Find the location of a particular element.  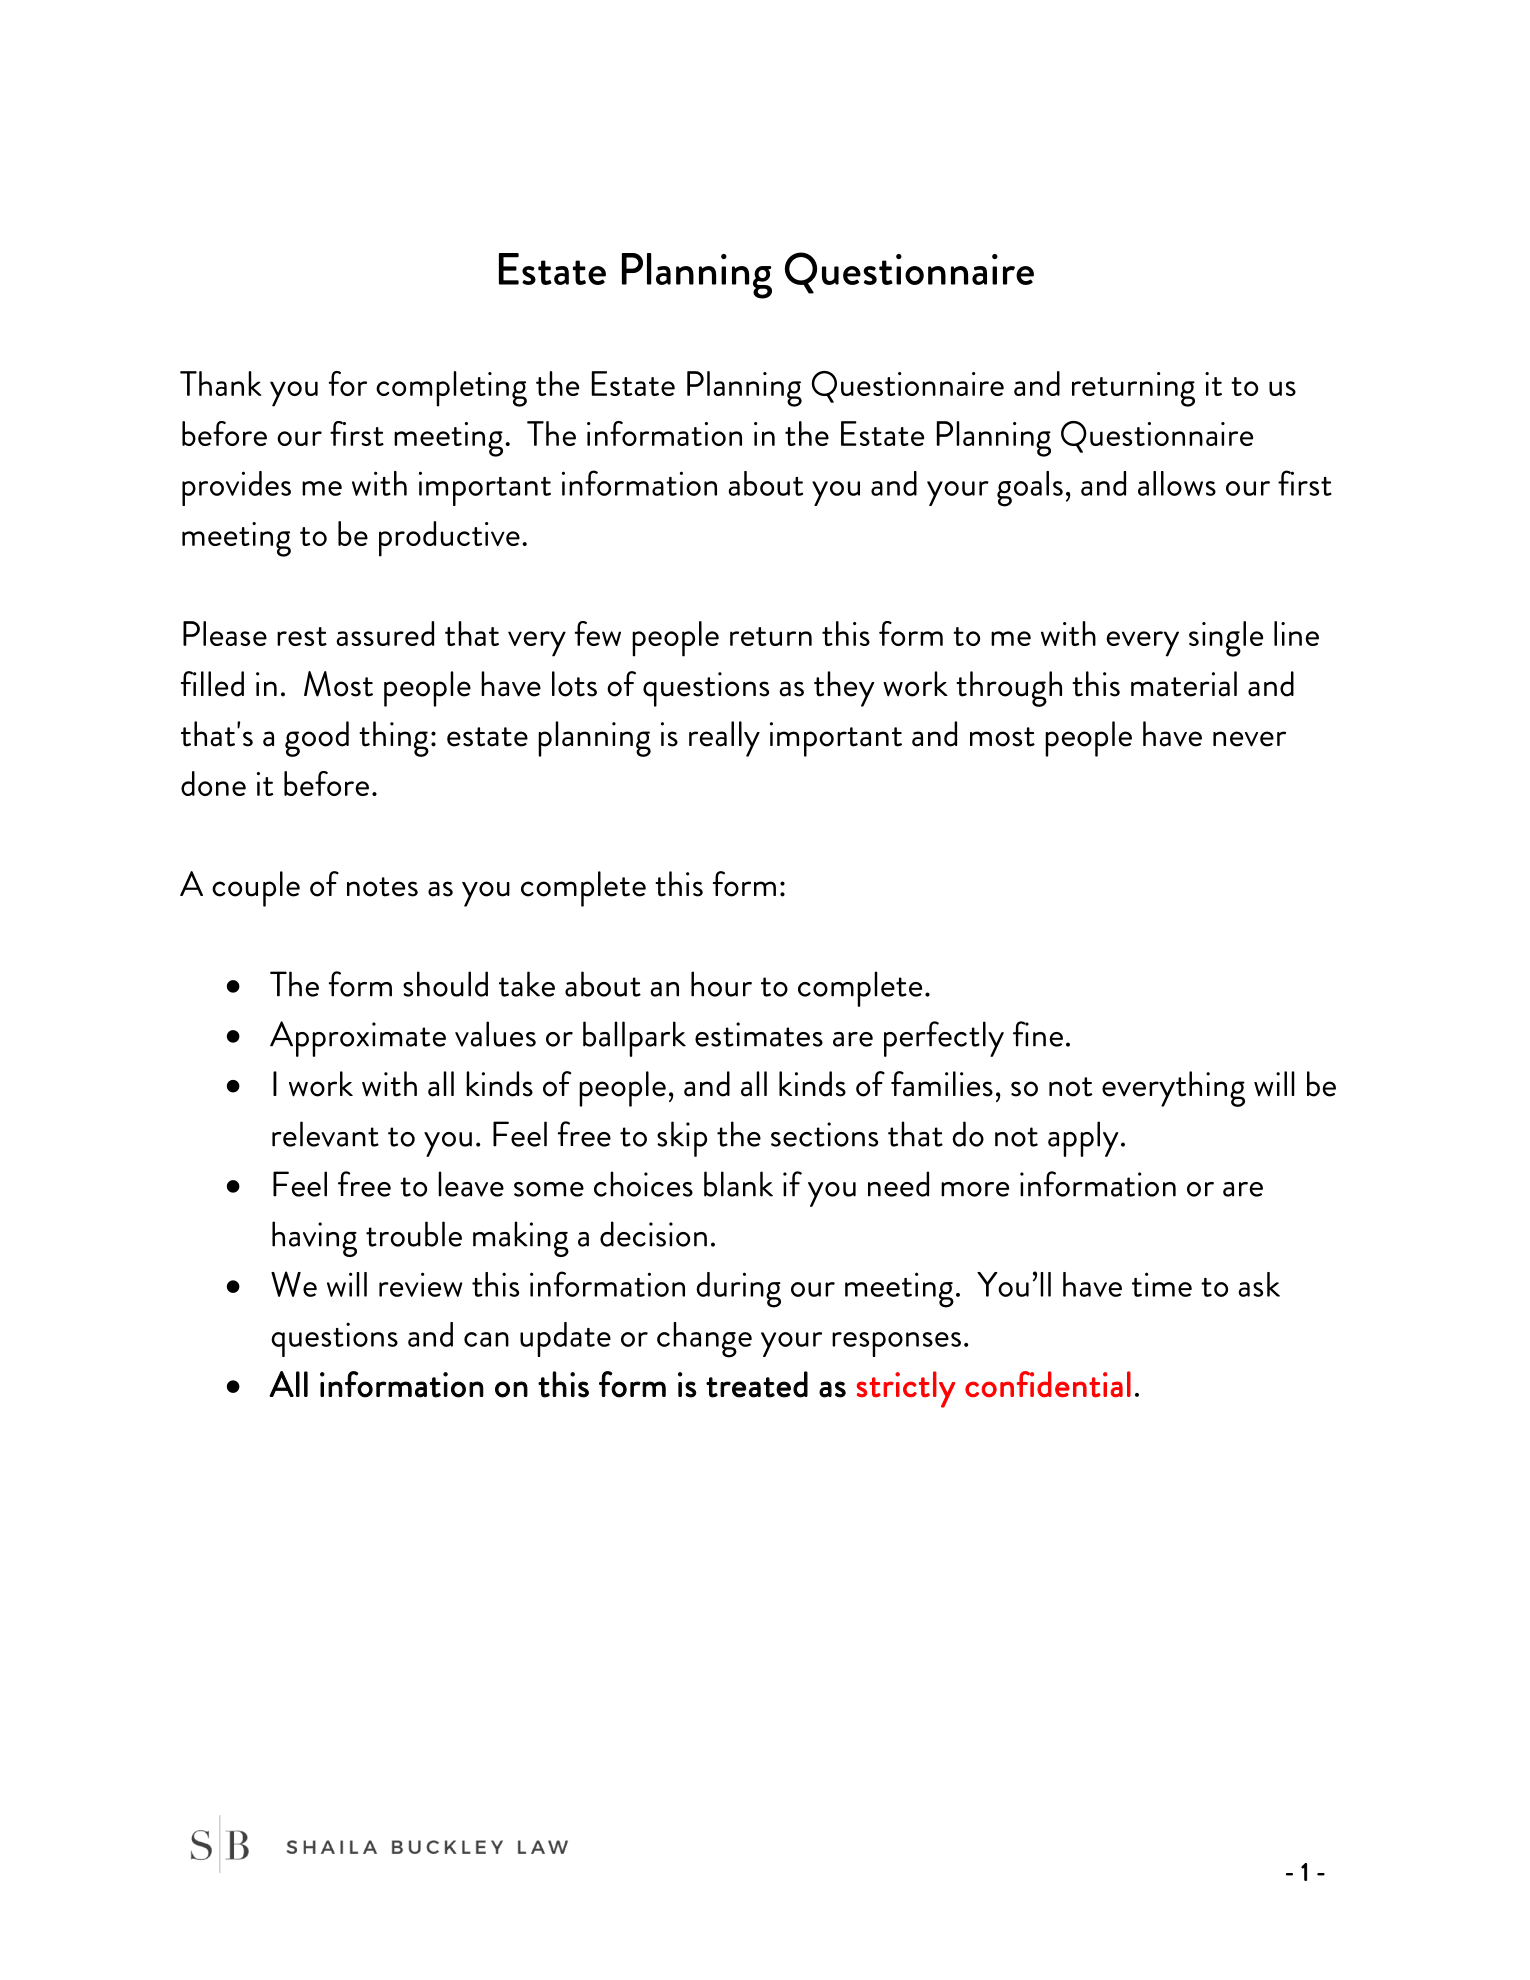

never is located at coordinates (1249, 739).
